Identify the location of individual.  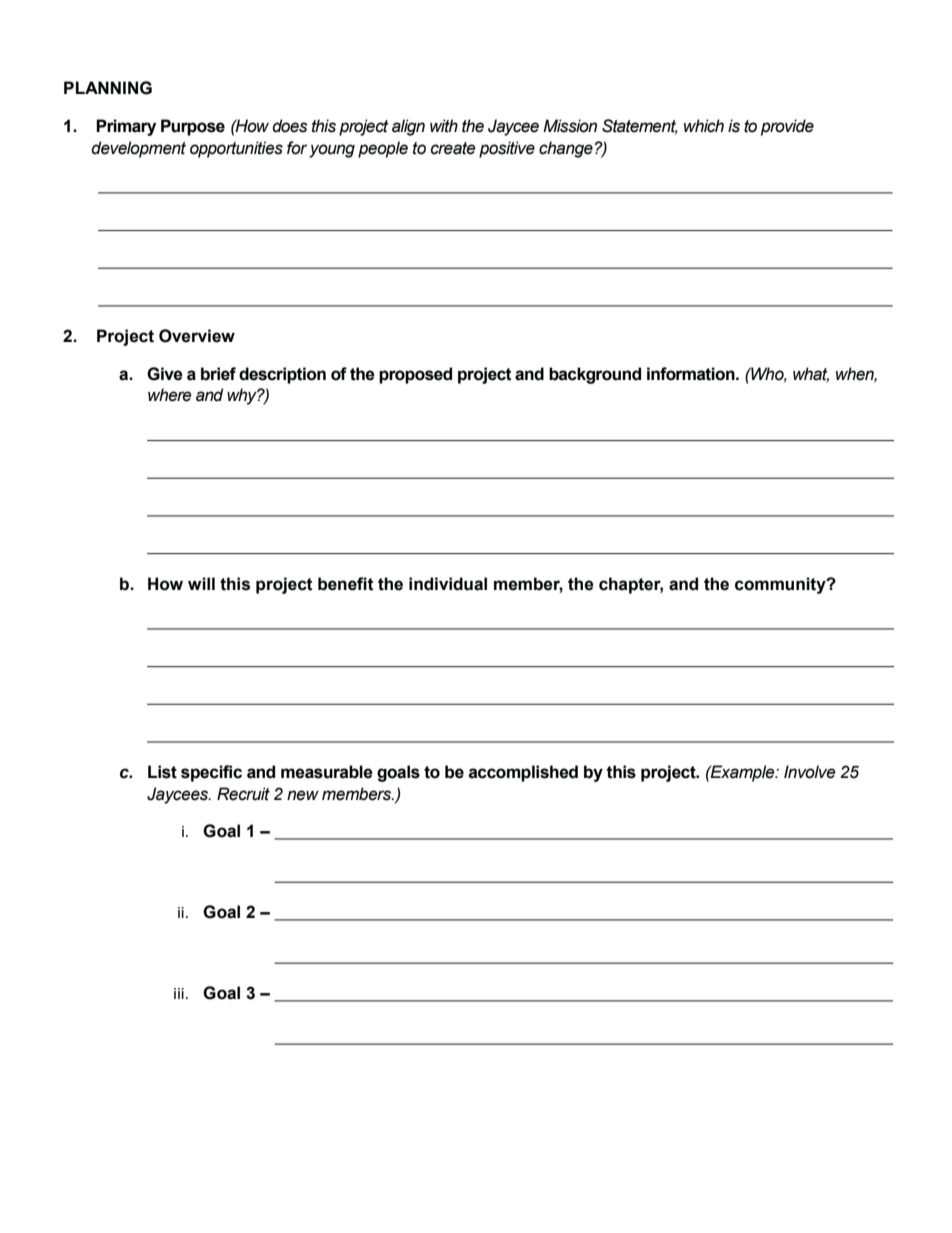
(448, 584).
